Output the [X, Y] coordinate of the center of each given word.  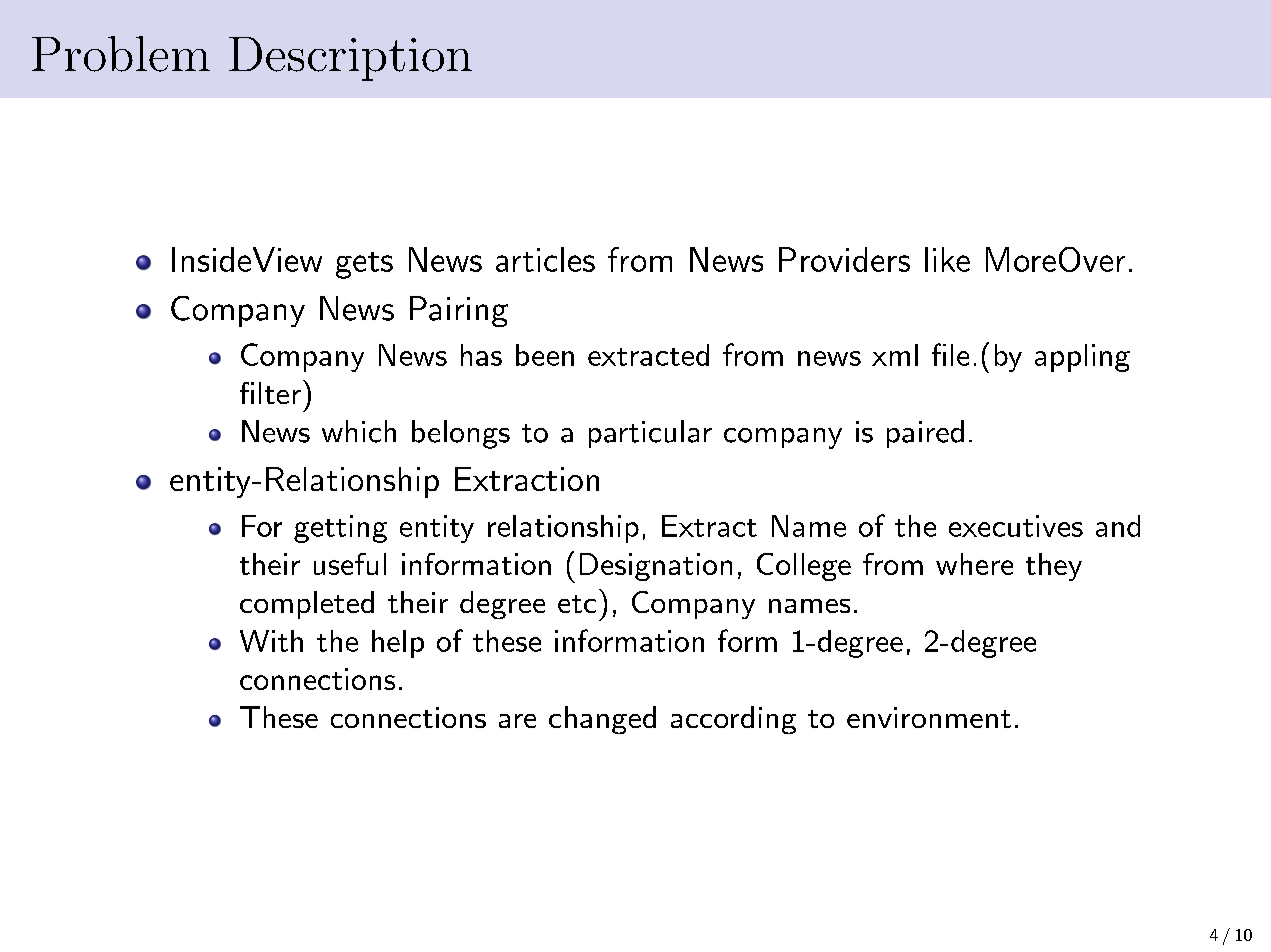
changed [602, 720]
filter [270, 393]
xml [895, 355]
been [545, 355]
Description [350, 59]
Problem [121, 54]
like [947, 259]
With [271, 641]
